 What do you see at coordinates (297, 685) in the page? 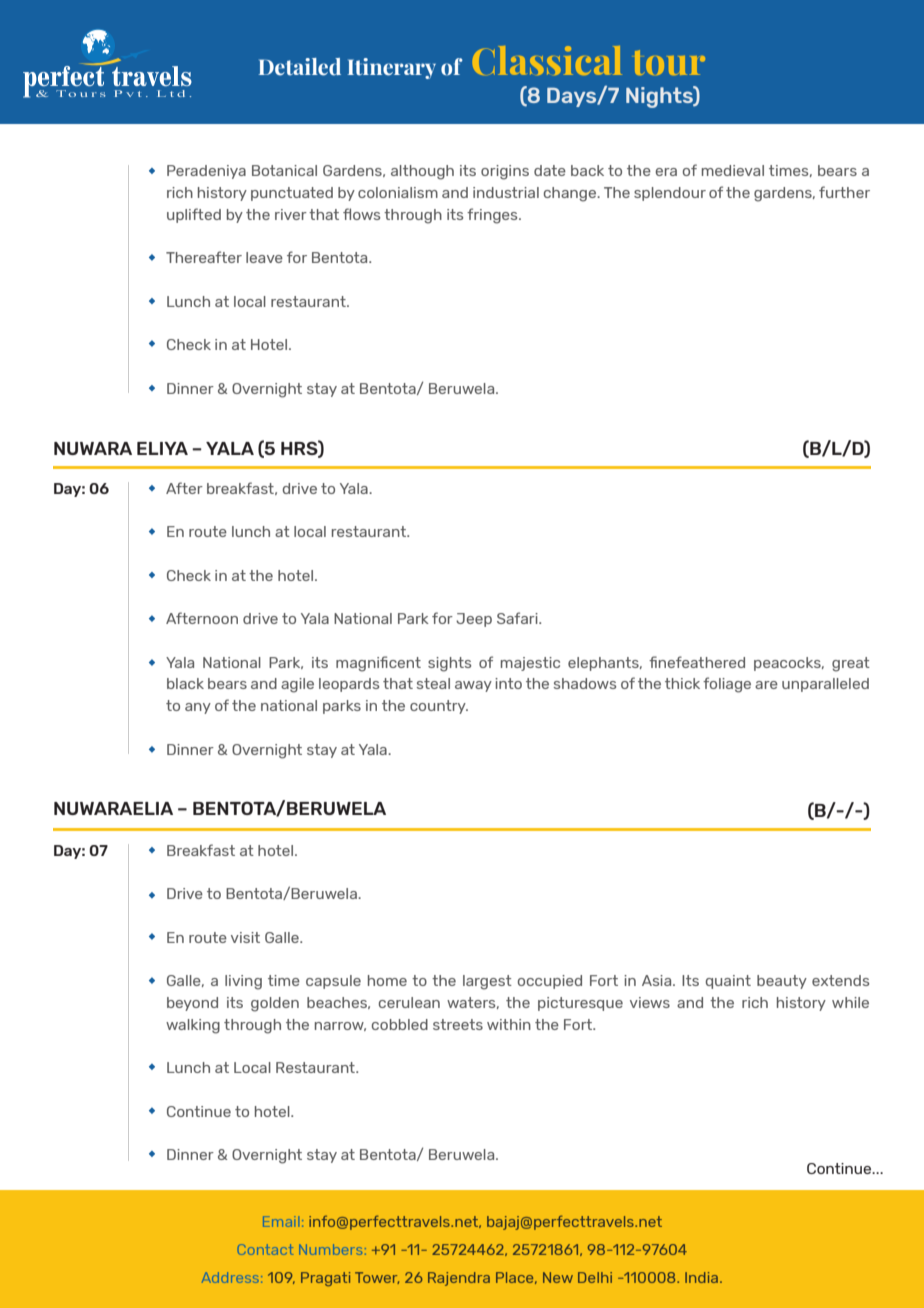
I see `agile` at bounding box center [297, 685].
